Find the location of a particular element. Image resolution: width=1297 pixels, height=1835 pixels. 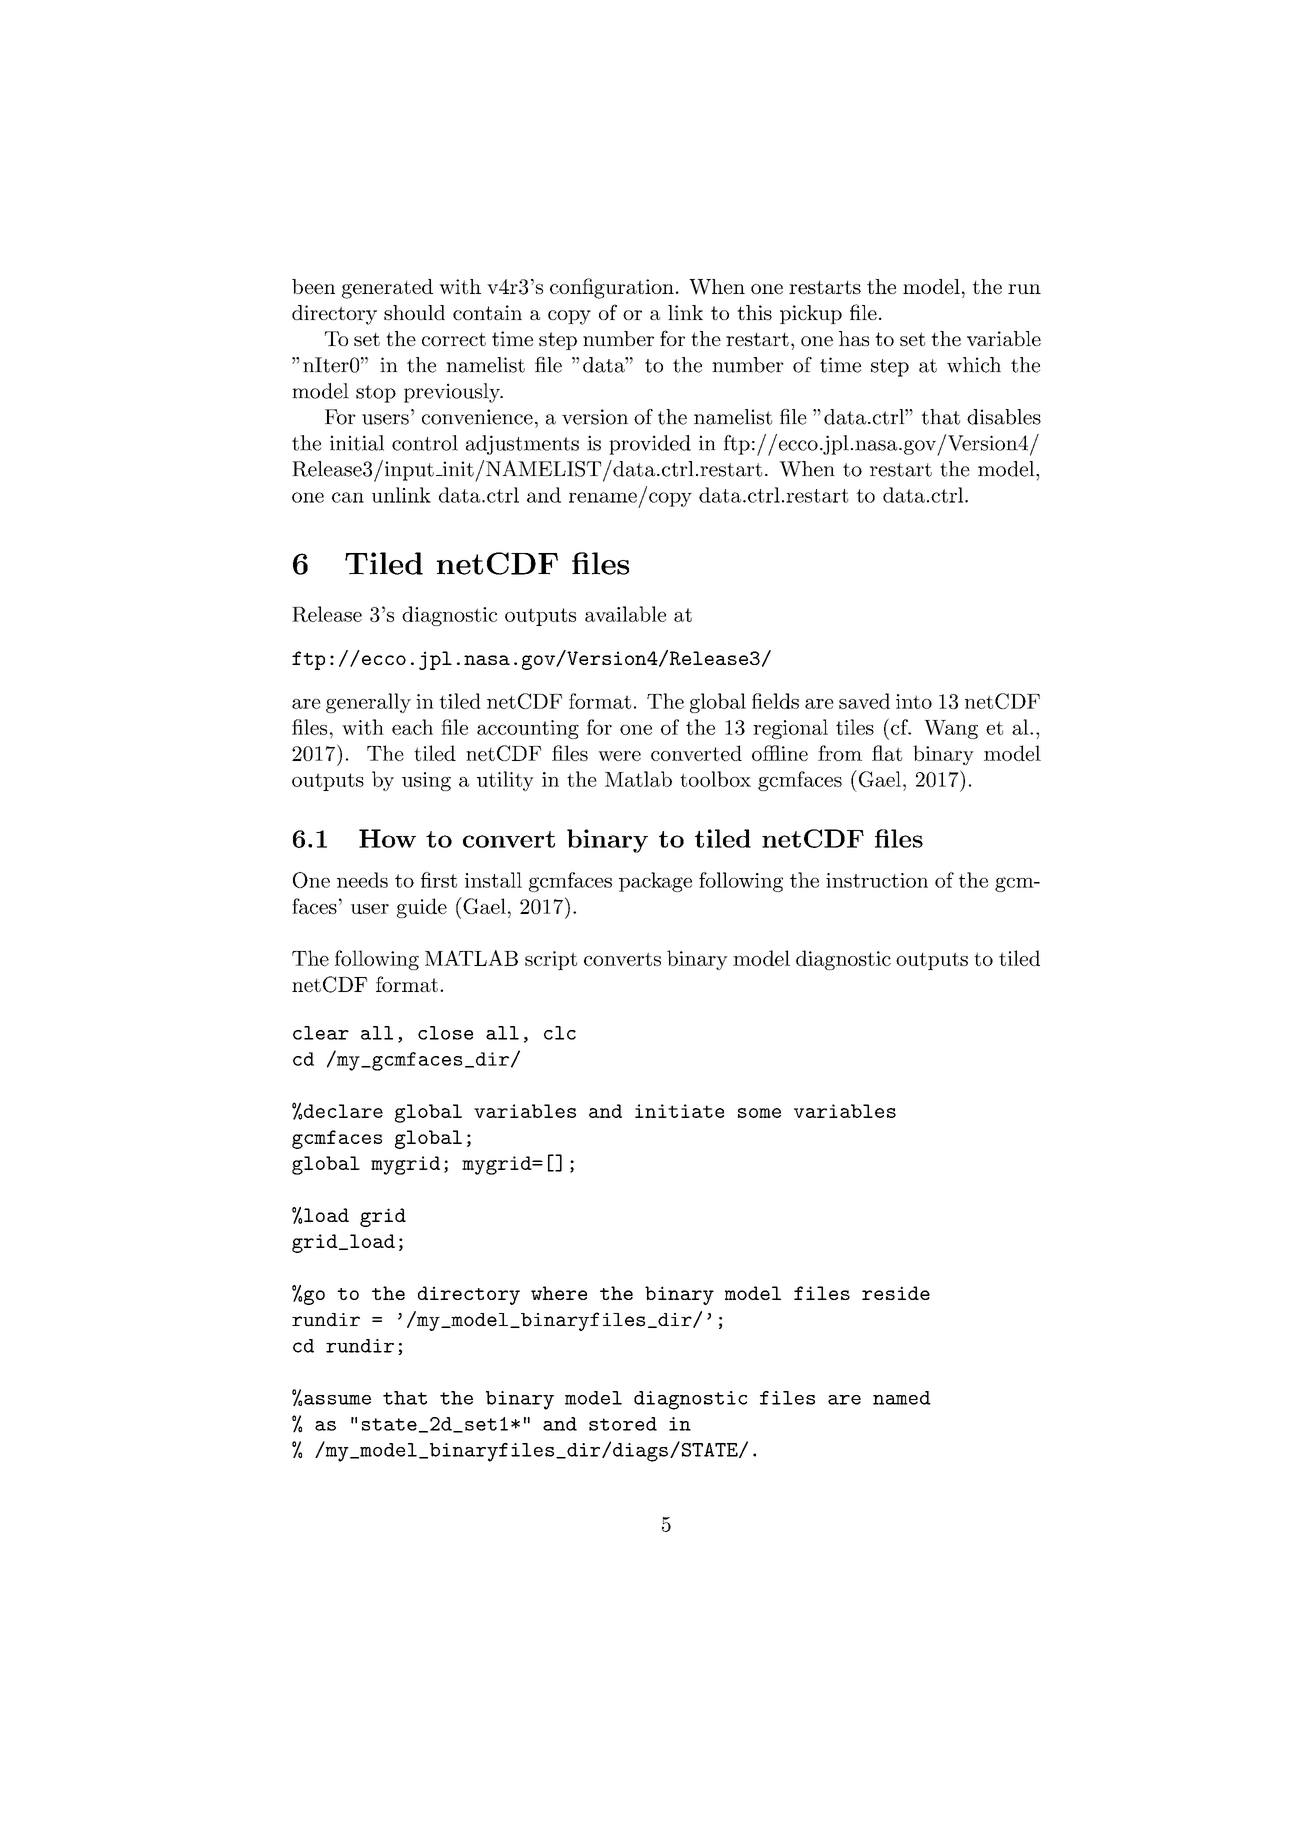

has is located at coordinates (854, 338).
